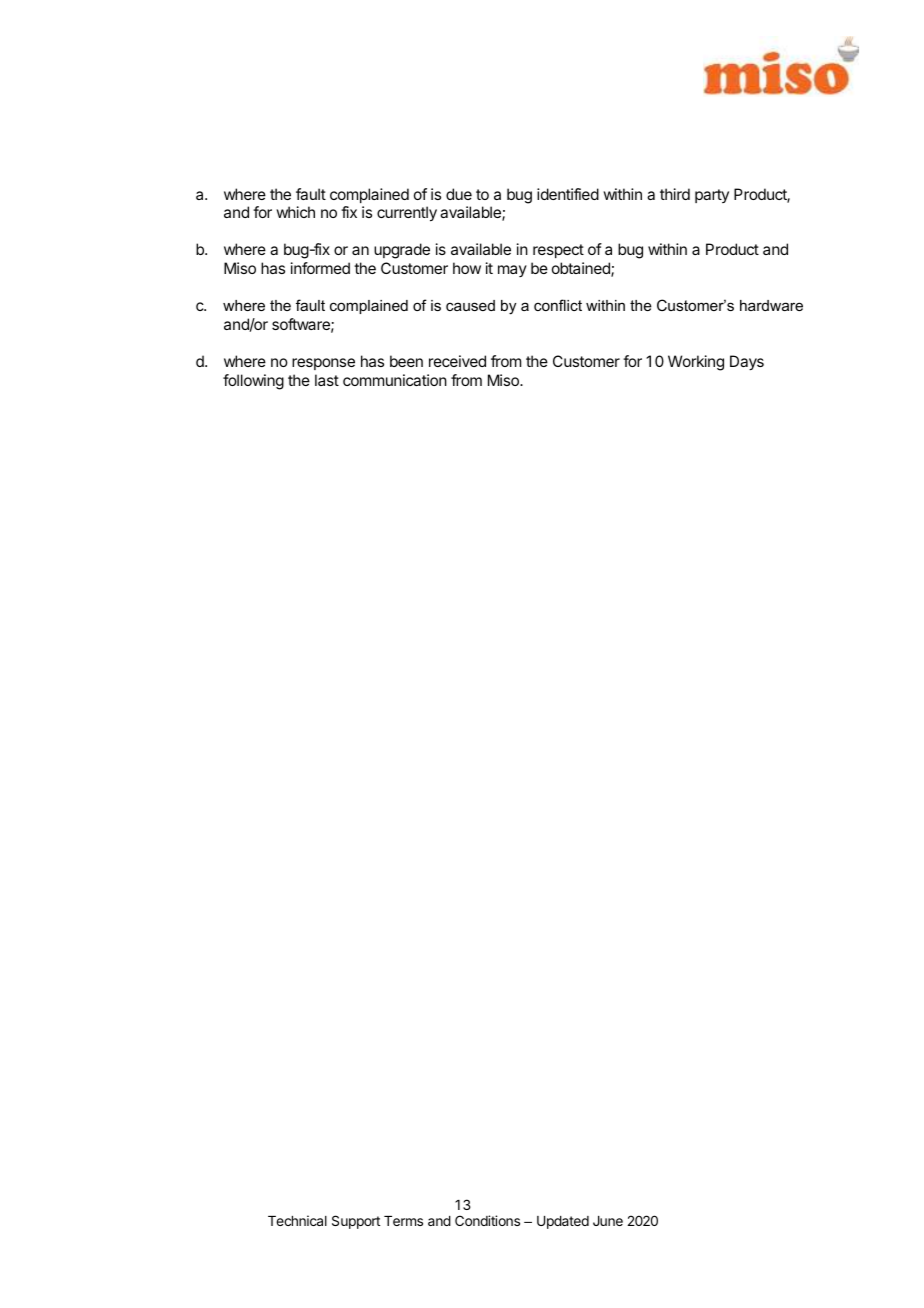 This image has height=1308, width=924. Describe the element at coordinates (487, 1220) in the image. I see `Conditions` at that location.
